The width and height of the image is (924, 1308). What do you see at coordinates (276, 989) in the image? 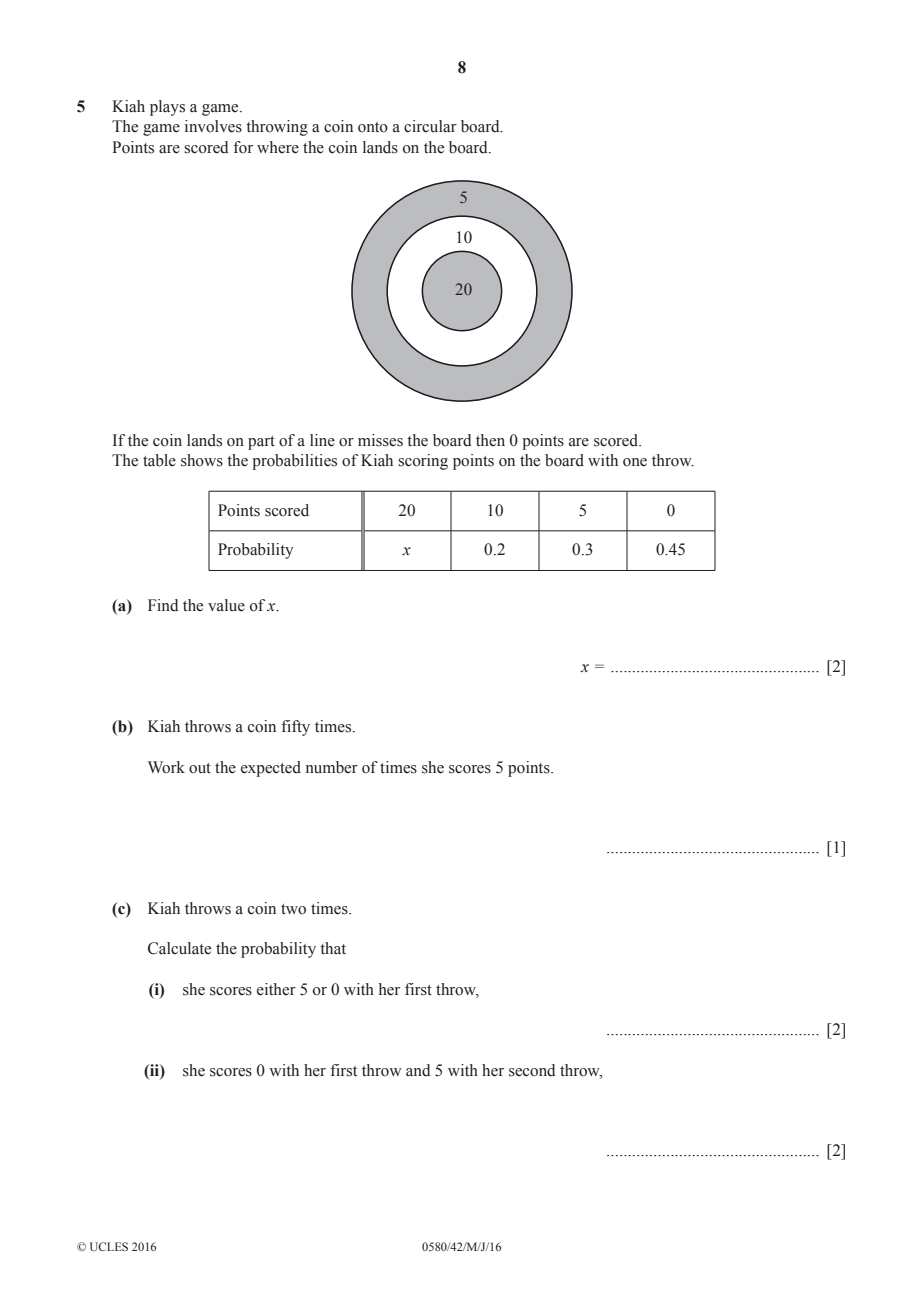
I see `either` at bounding box center [276, 989].
